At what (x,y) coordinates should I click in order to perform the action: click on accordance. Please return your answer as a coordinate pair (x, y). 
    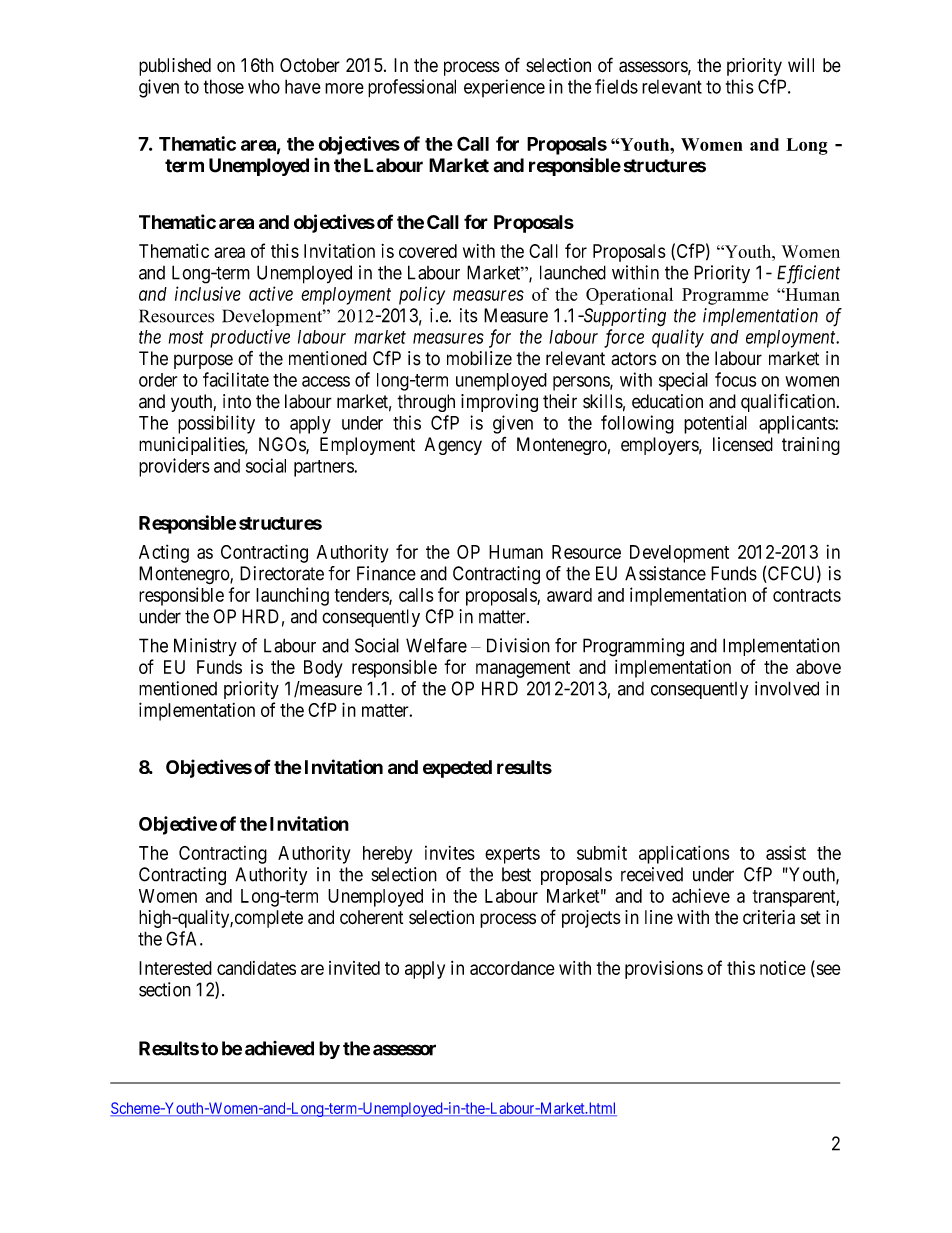
    Looking at the image, I should click on (512, 968).
